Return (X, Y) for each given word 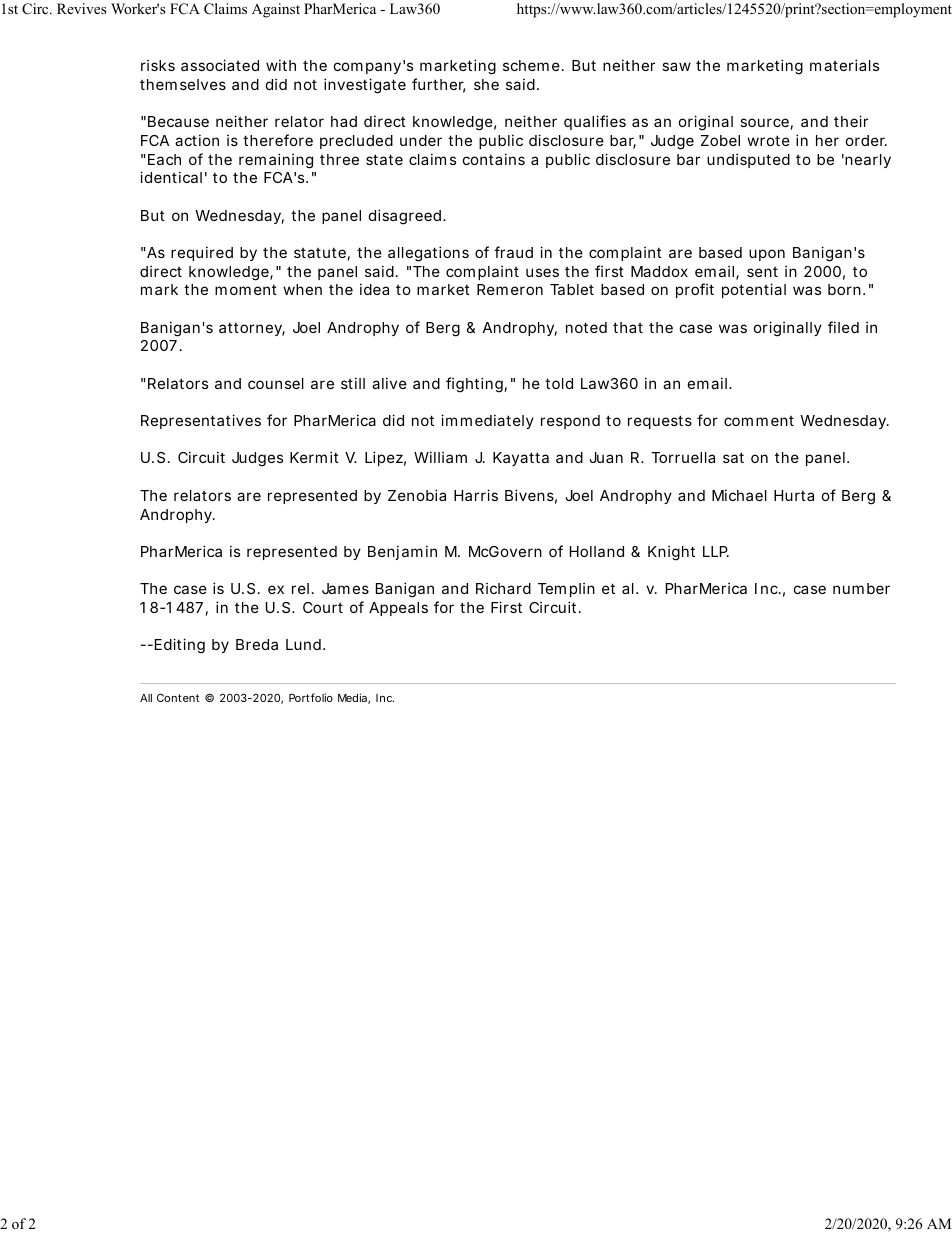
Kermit (314, 457)
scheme (531, 65)
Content (178, 697)
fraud (513, 252)
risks (158, 65)
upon (767, 255)
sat (733, 457)
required (202, 253)
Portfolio (311, 697)
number (861, 588)
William (440, 457)
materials (844, 65)
